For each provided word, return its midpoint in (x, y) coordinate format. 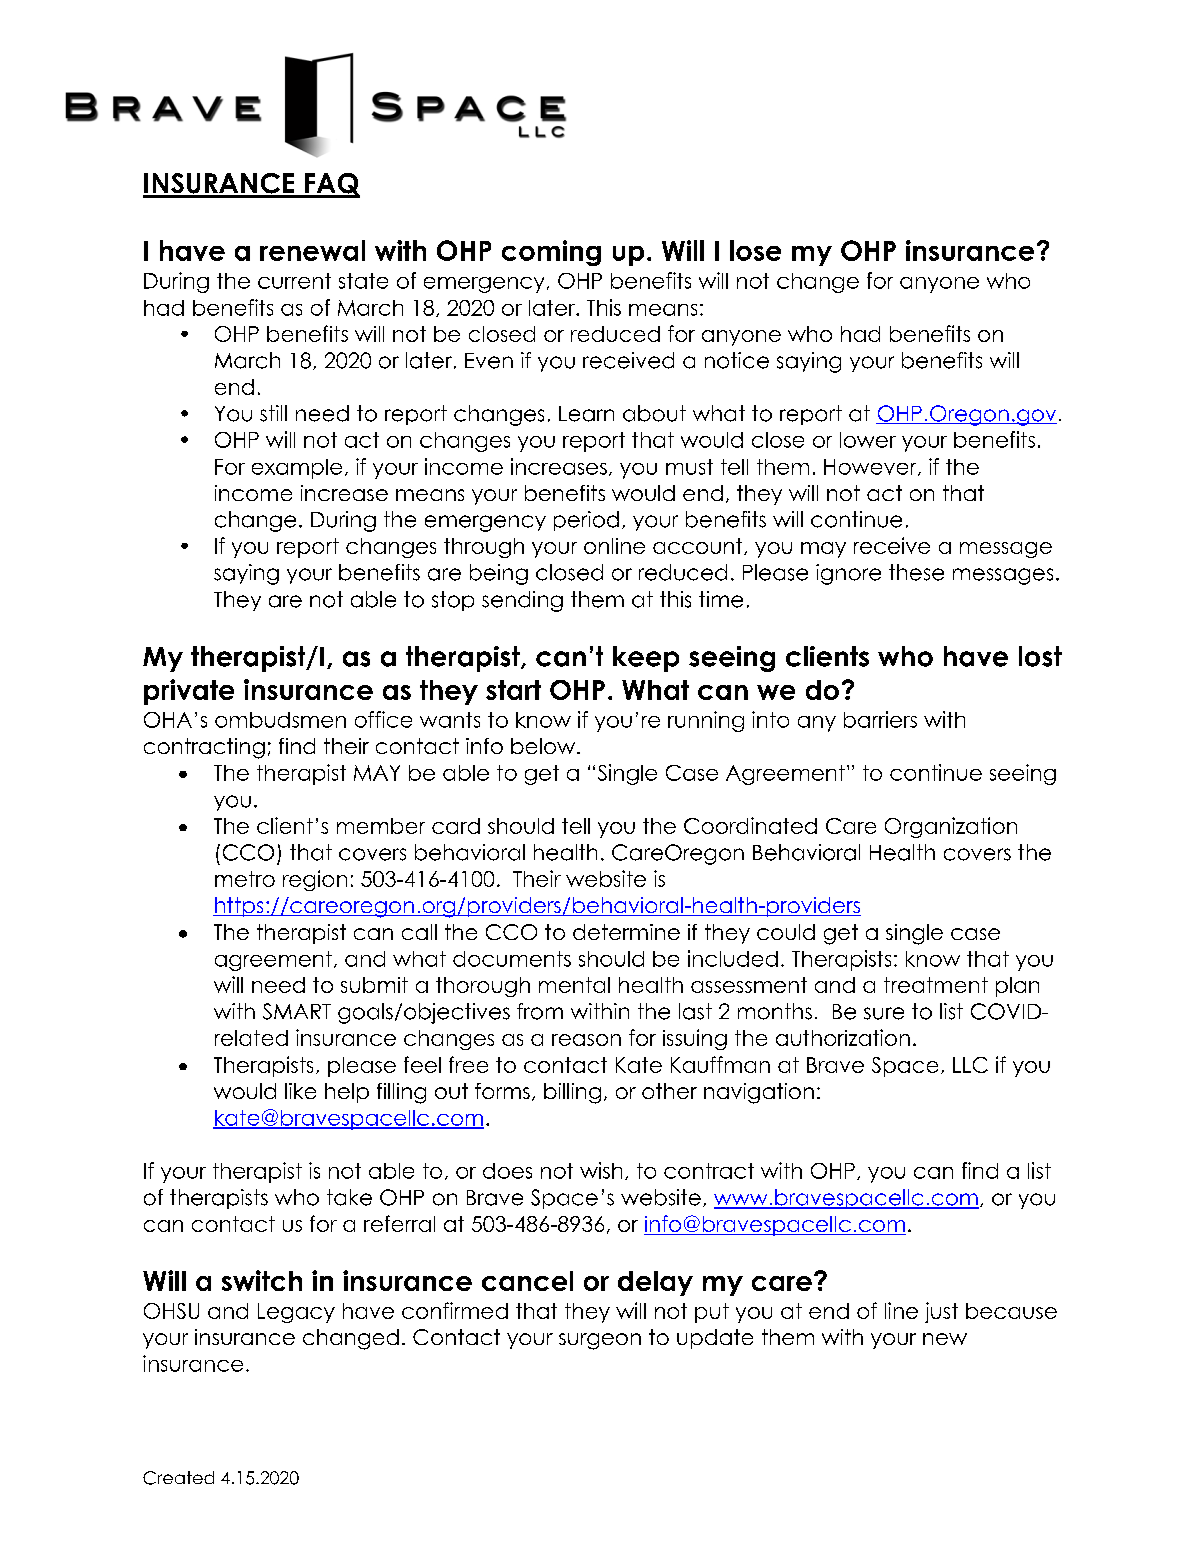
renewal (312, 250)
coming (551, 253)
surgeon (600, 1341)
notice (737, 360)
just (941, 1312)
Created (178, 1478)
